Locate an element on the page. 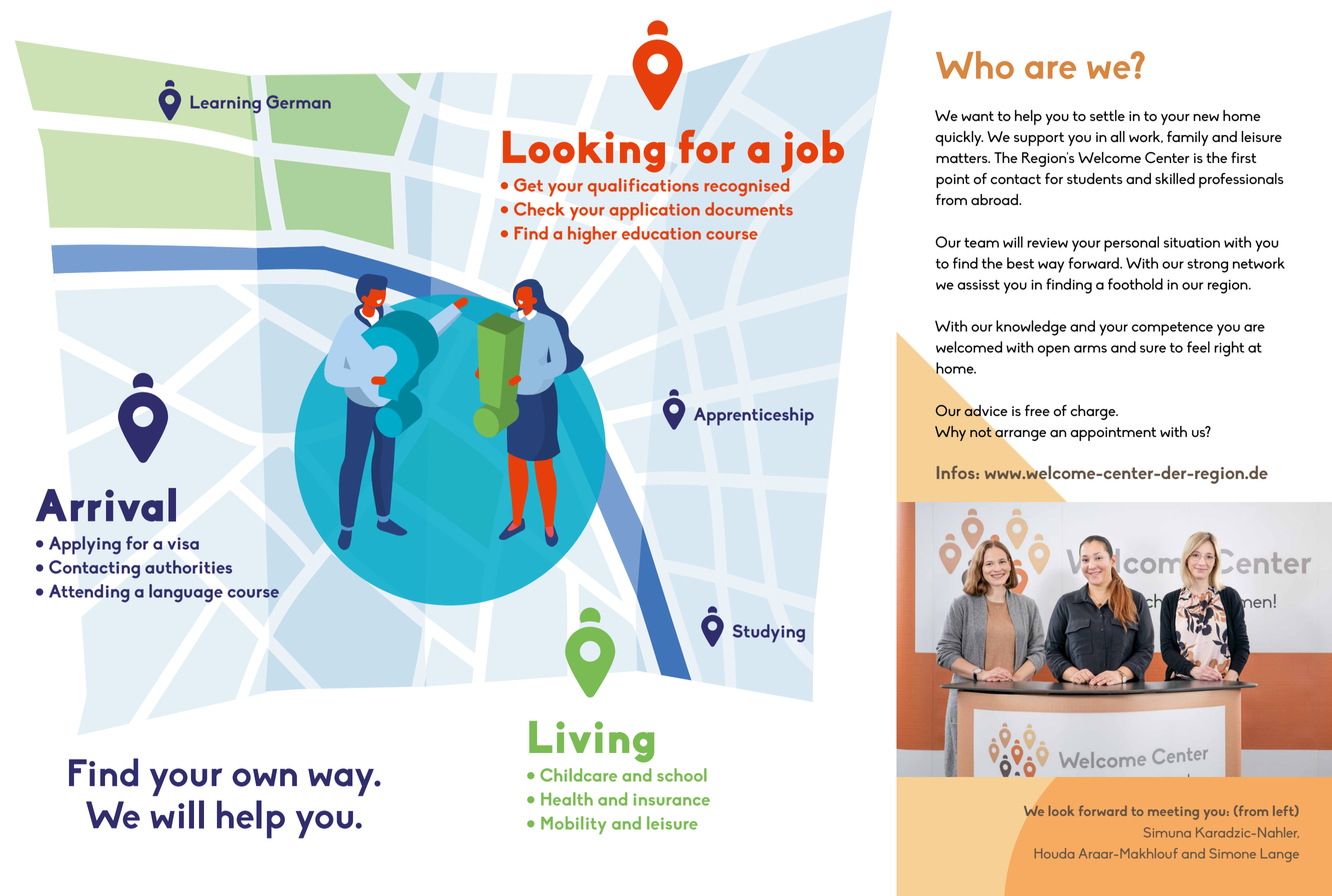 This page has height=896, width=1332. job is located at coordinates (812, 151).
